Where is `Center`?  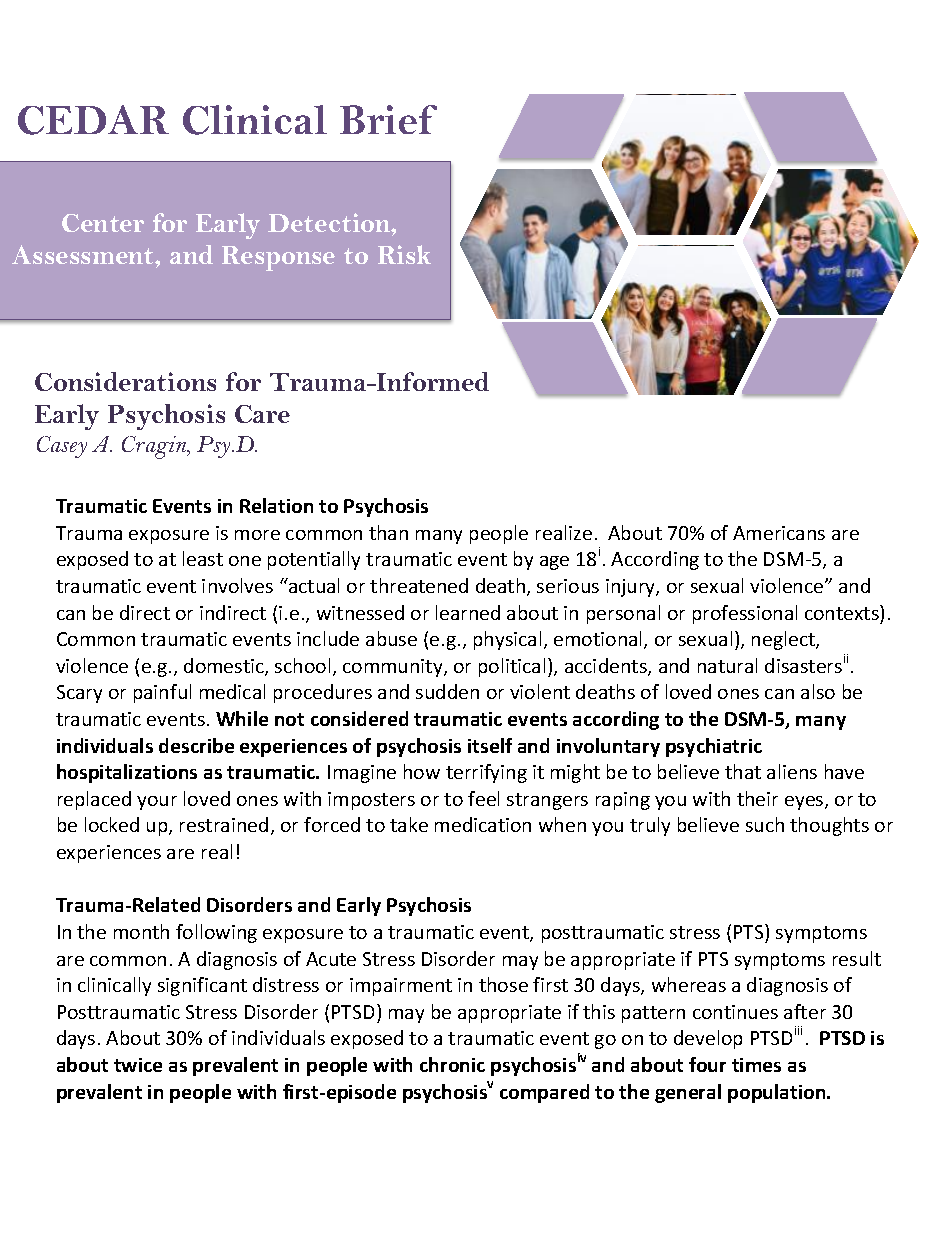
Center is located at coordinates (103, 223).
